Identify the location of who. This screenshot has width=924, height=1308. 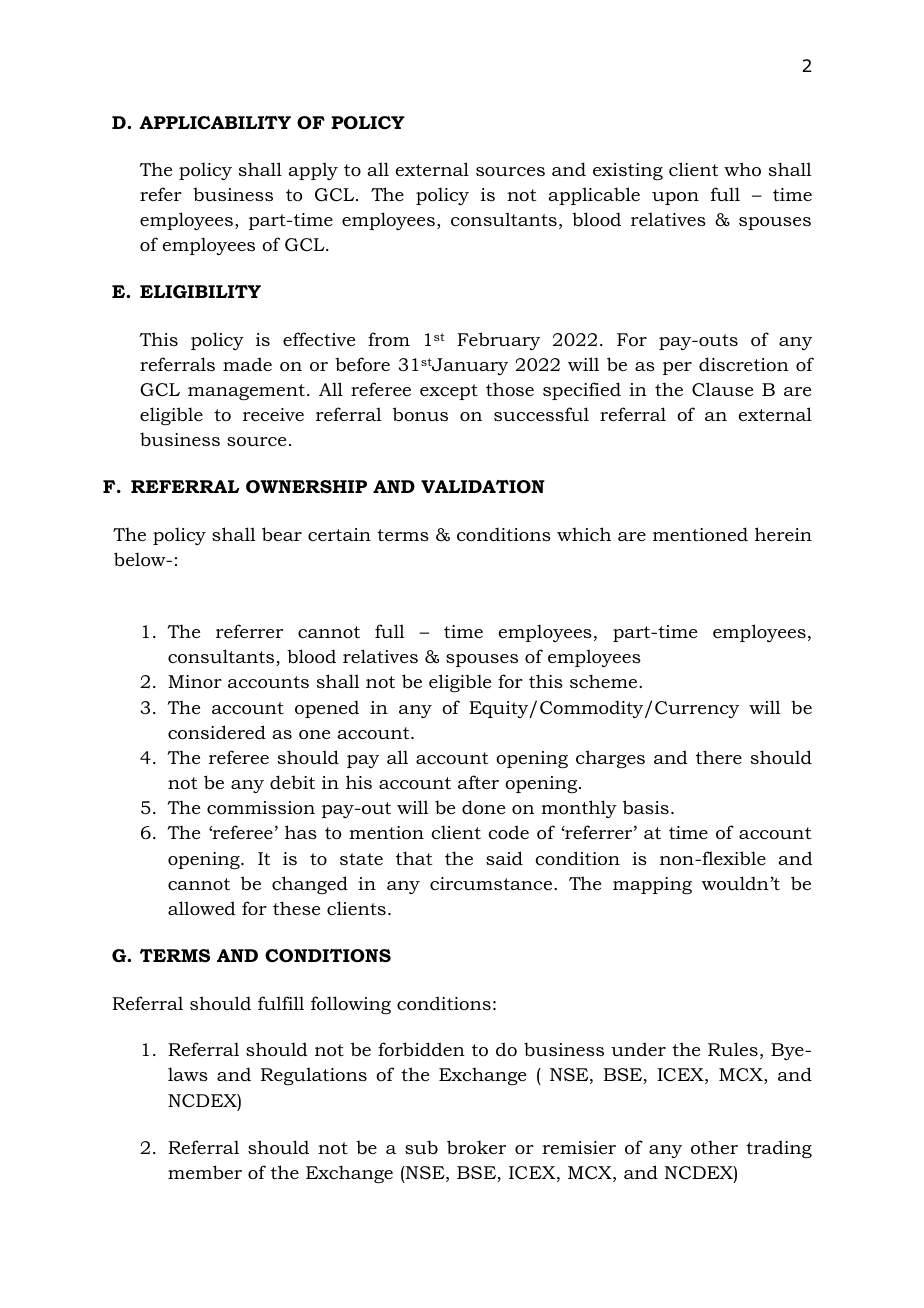
(742, 169).
